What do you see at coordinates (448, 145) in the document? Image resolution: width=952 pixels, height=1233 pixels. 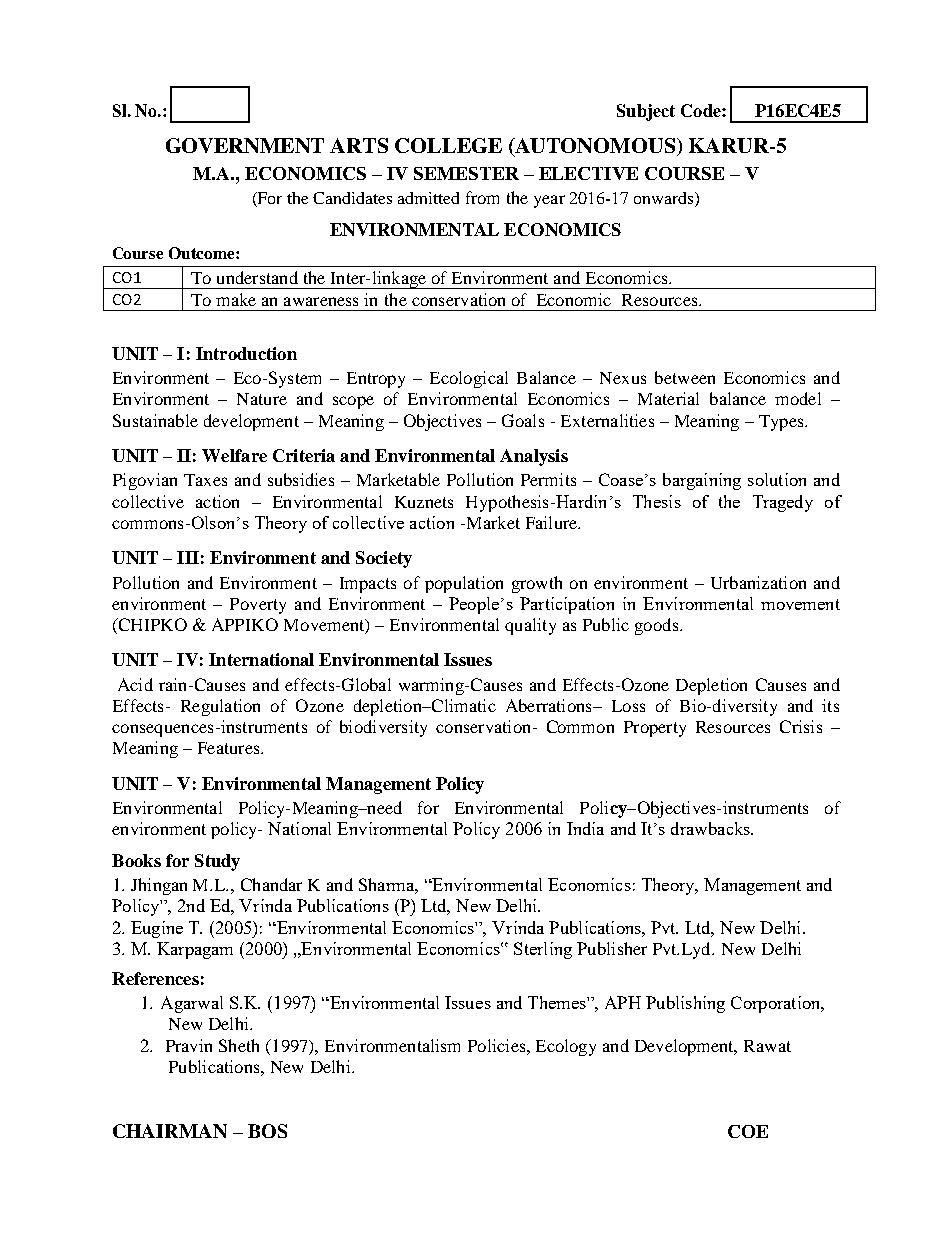 I see `COLLEGE` at bounding box center [448, 145].
